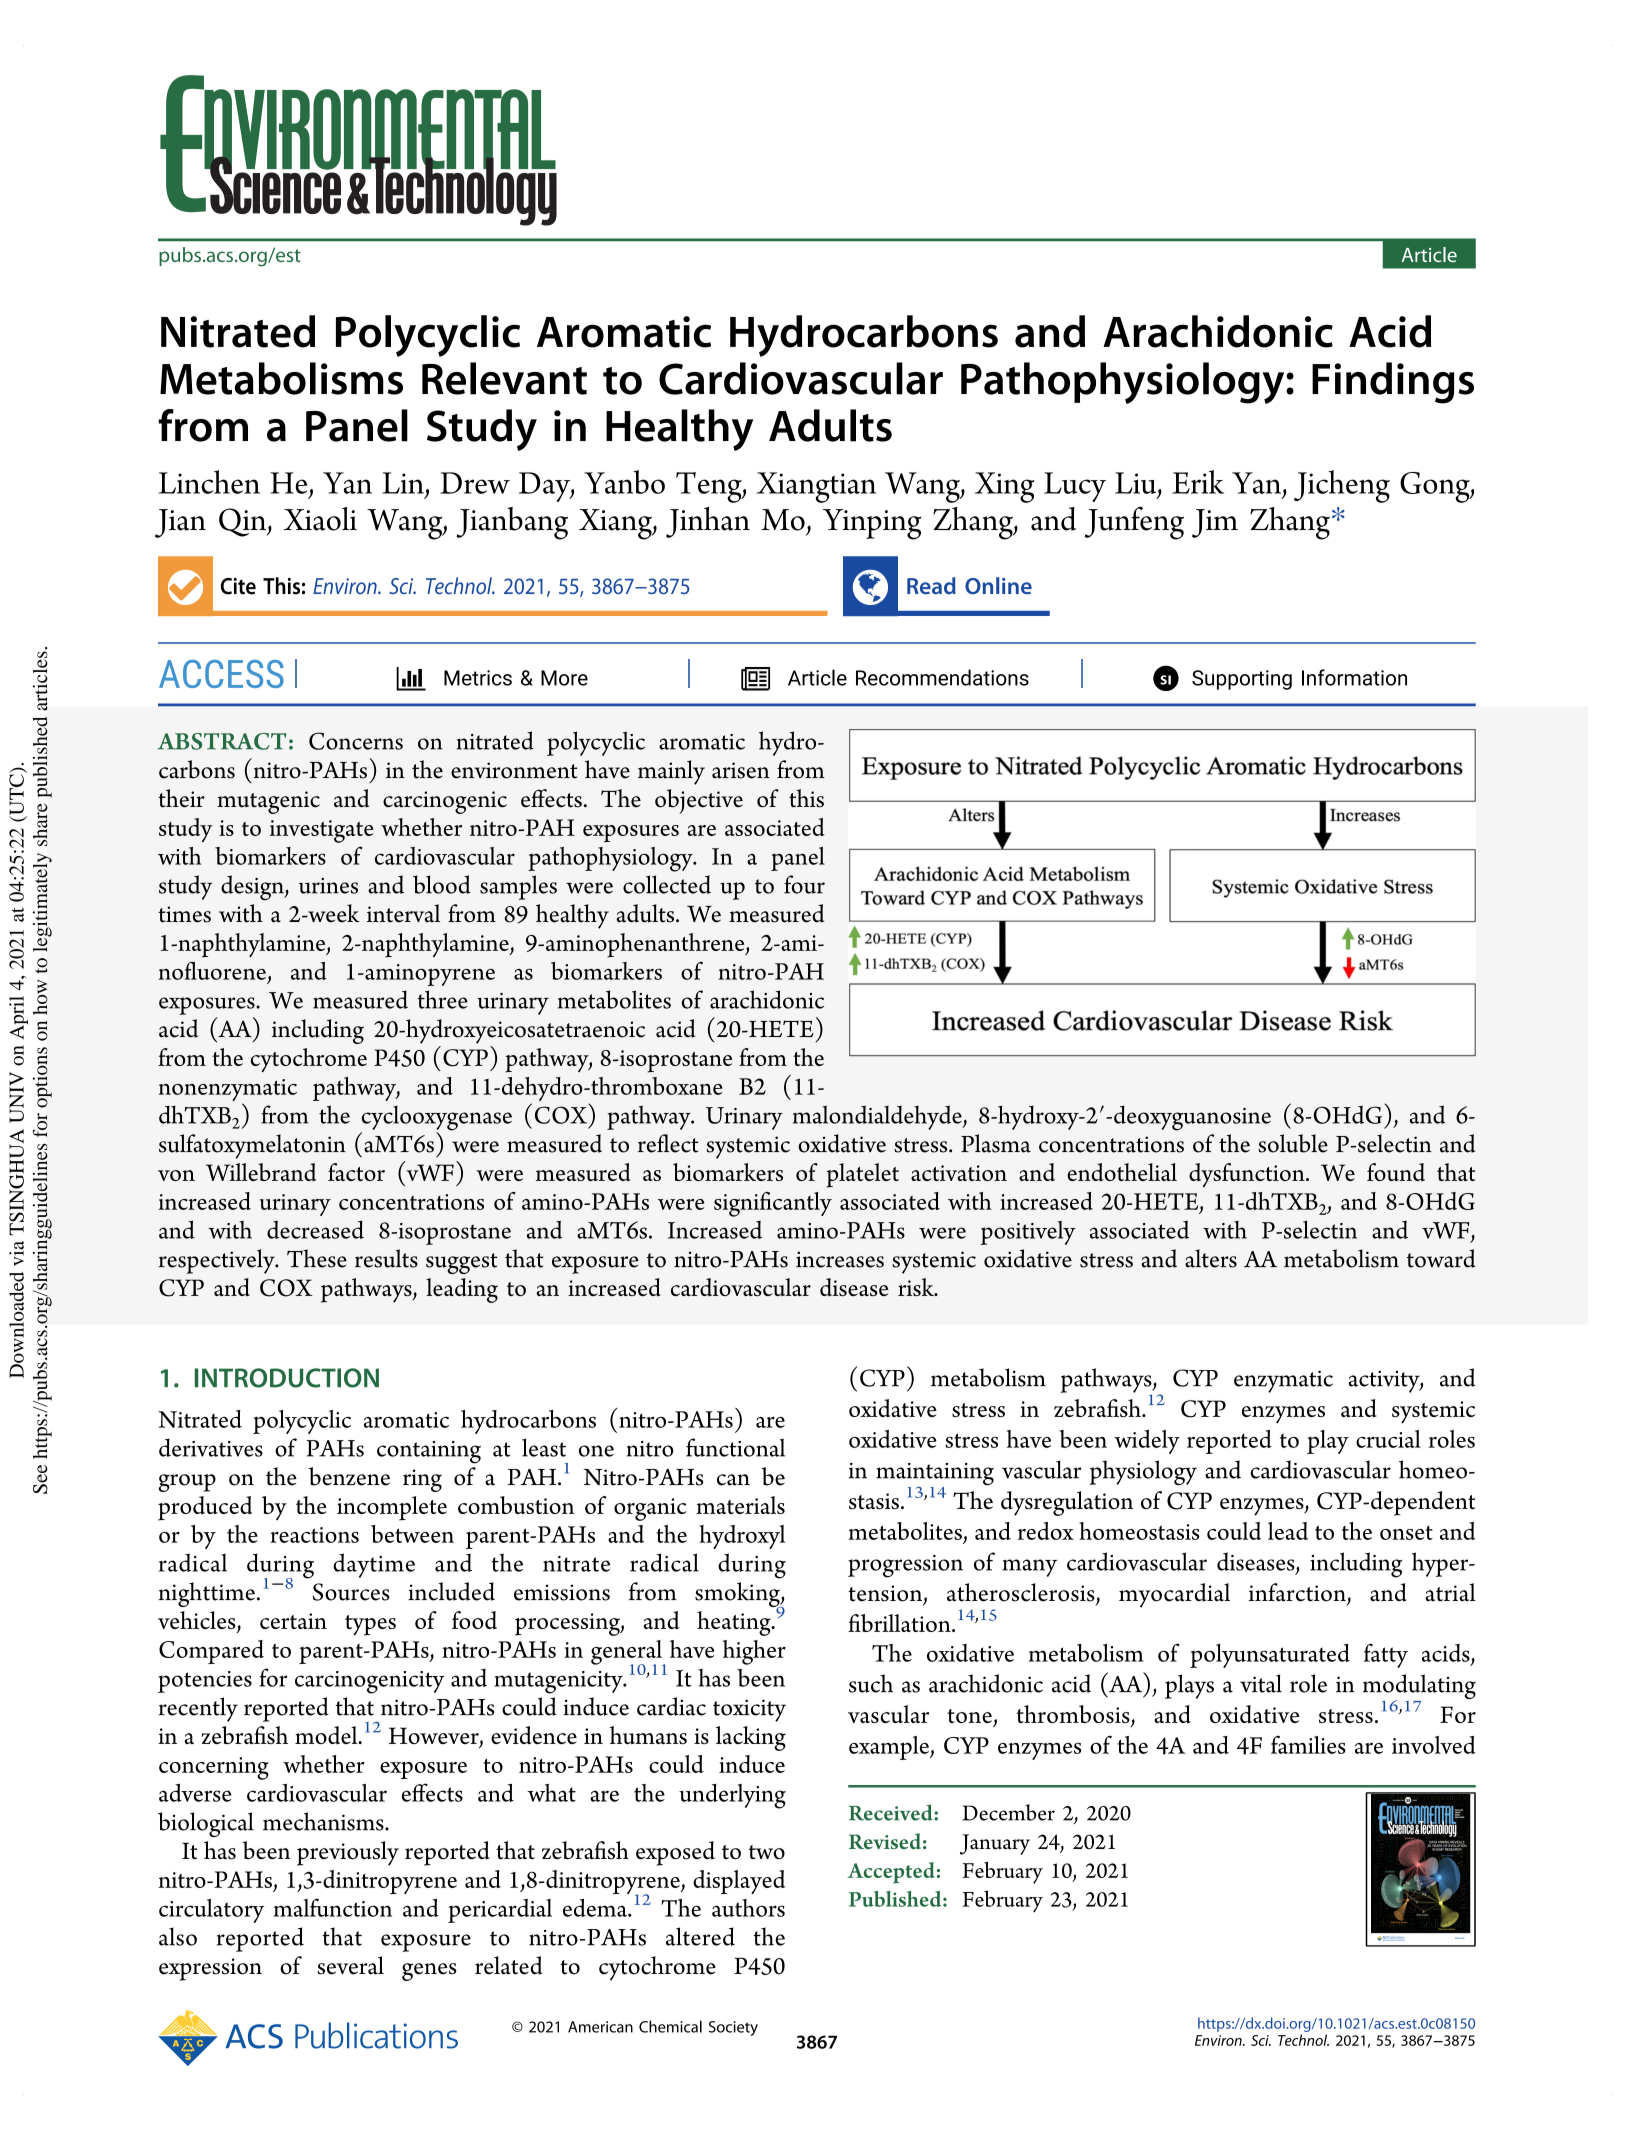 The image size is (1635, 2140). What do you see at coordinates (350, 1965) in the page?
I see `several` at bounding box center [350, 1965].
